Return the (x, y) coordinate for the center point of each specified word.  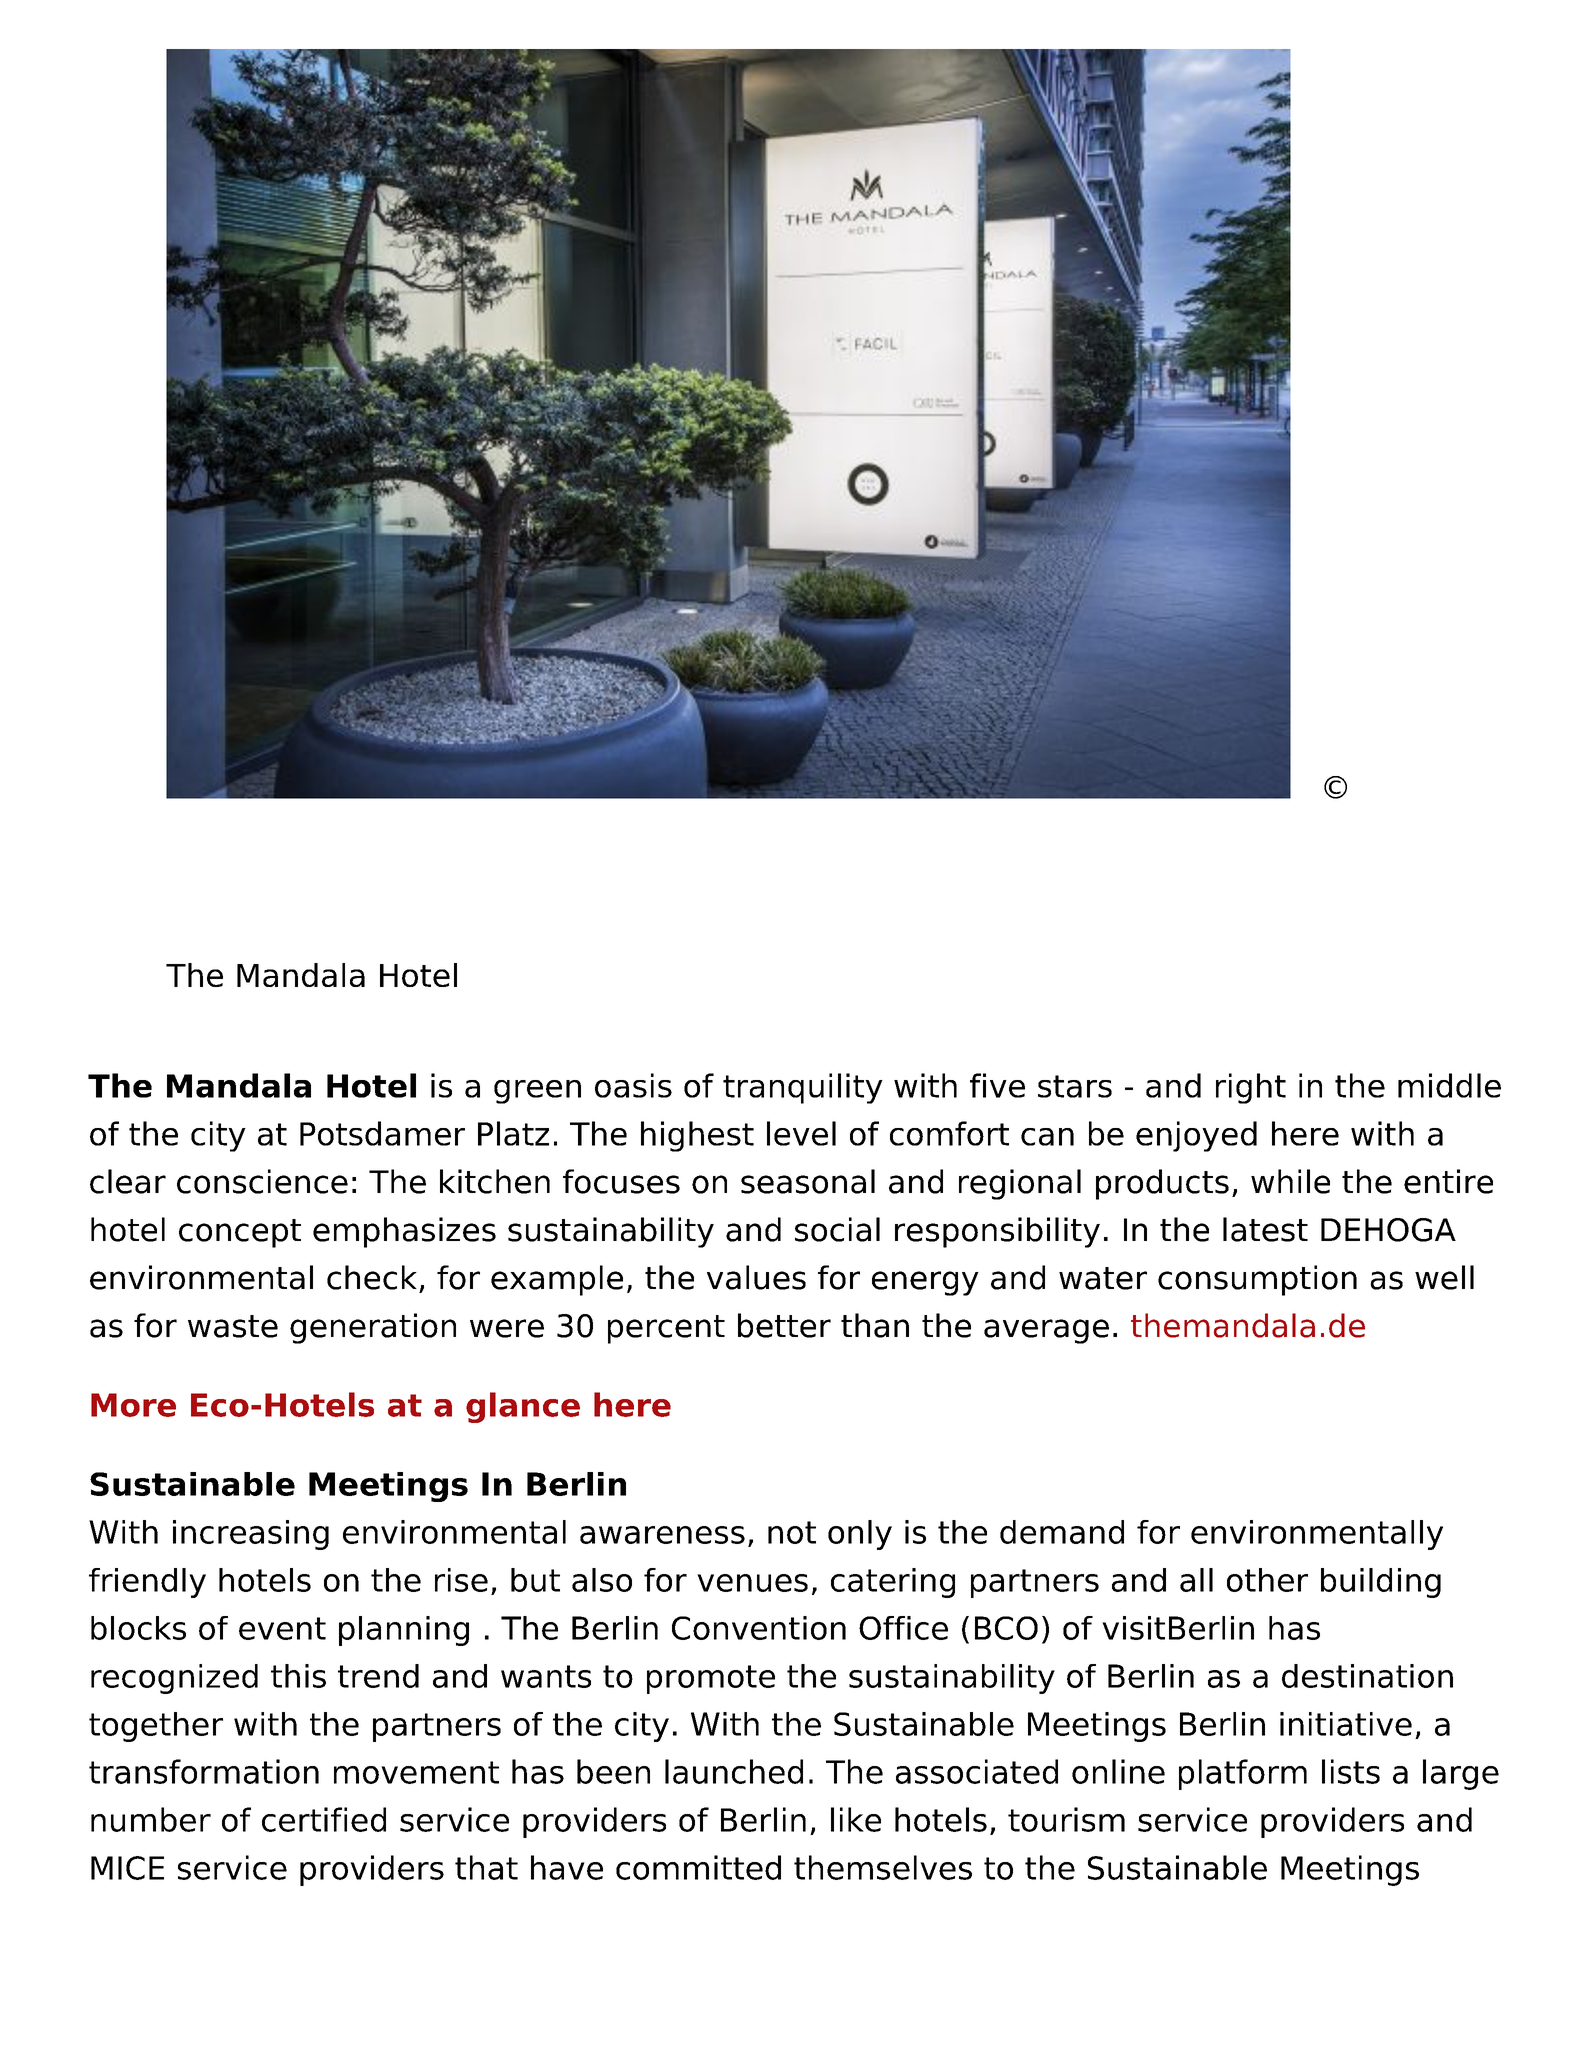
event (282, 1628)
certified (324, 1819)
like (856, 1819)
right (1251, 1088)
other (1267, 1580)
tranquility (803, 1088)
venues (752, 1583)
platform (1243, 1774)
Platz (513, 1133)
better (784, 1325)
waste (233, 1326)
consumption (1257, 1280)
